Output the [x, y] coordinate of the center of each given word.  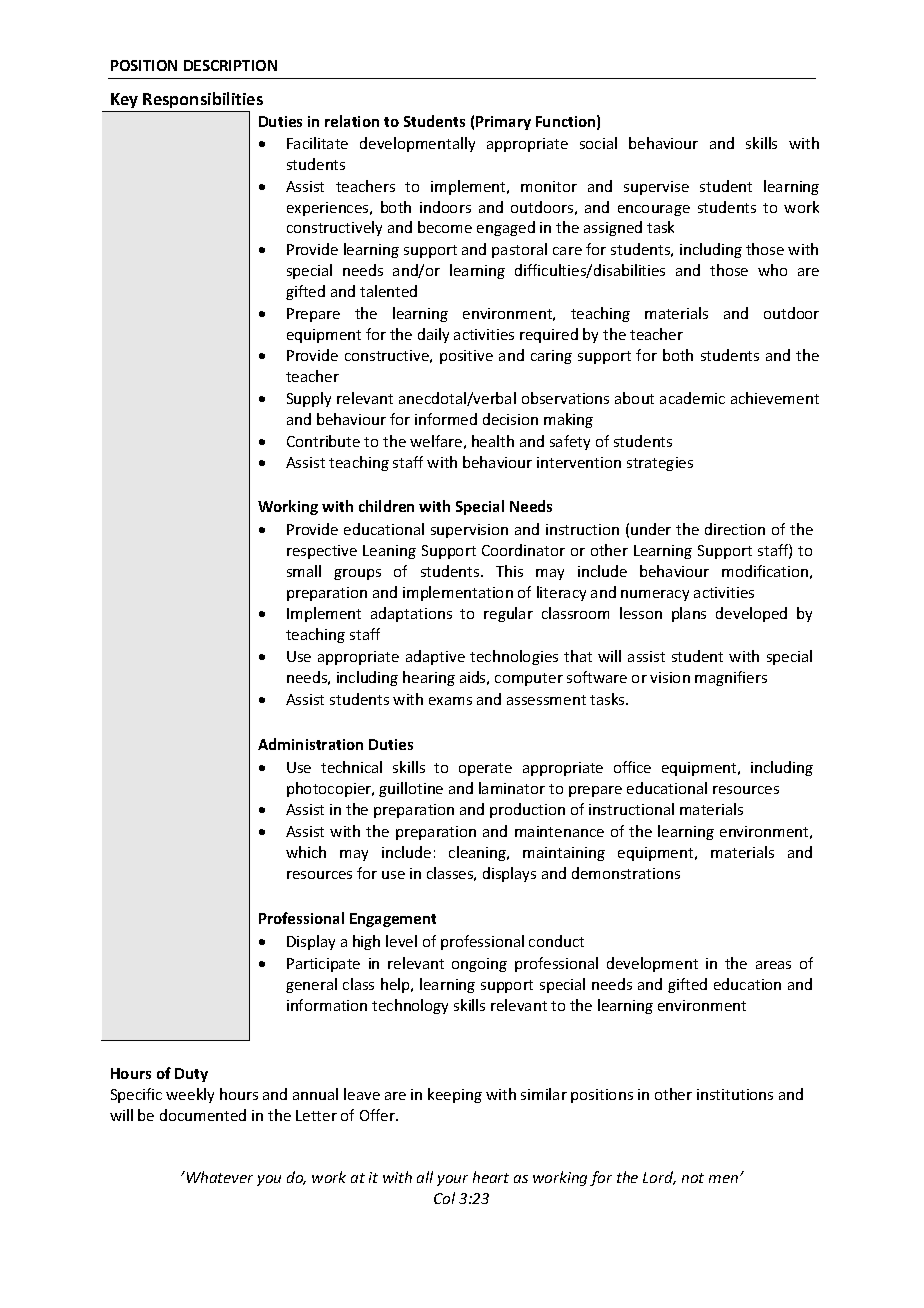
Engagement [393, 920]
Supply [309, 399]
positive [466, 357]
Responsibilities [203, 100]
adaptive [435, 657]
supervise [656, 188]
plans [689, 614]
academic [692, 398]
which [306, 852]
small [304, 571]
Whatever [218, 1177]
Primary [503, 123]
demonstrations [626, 873]
